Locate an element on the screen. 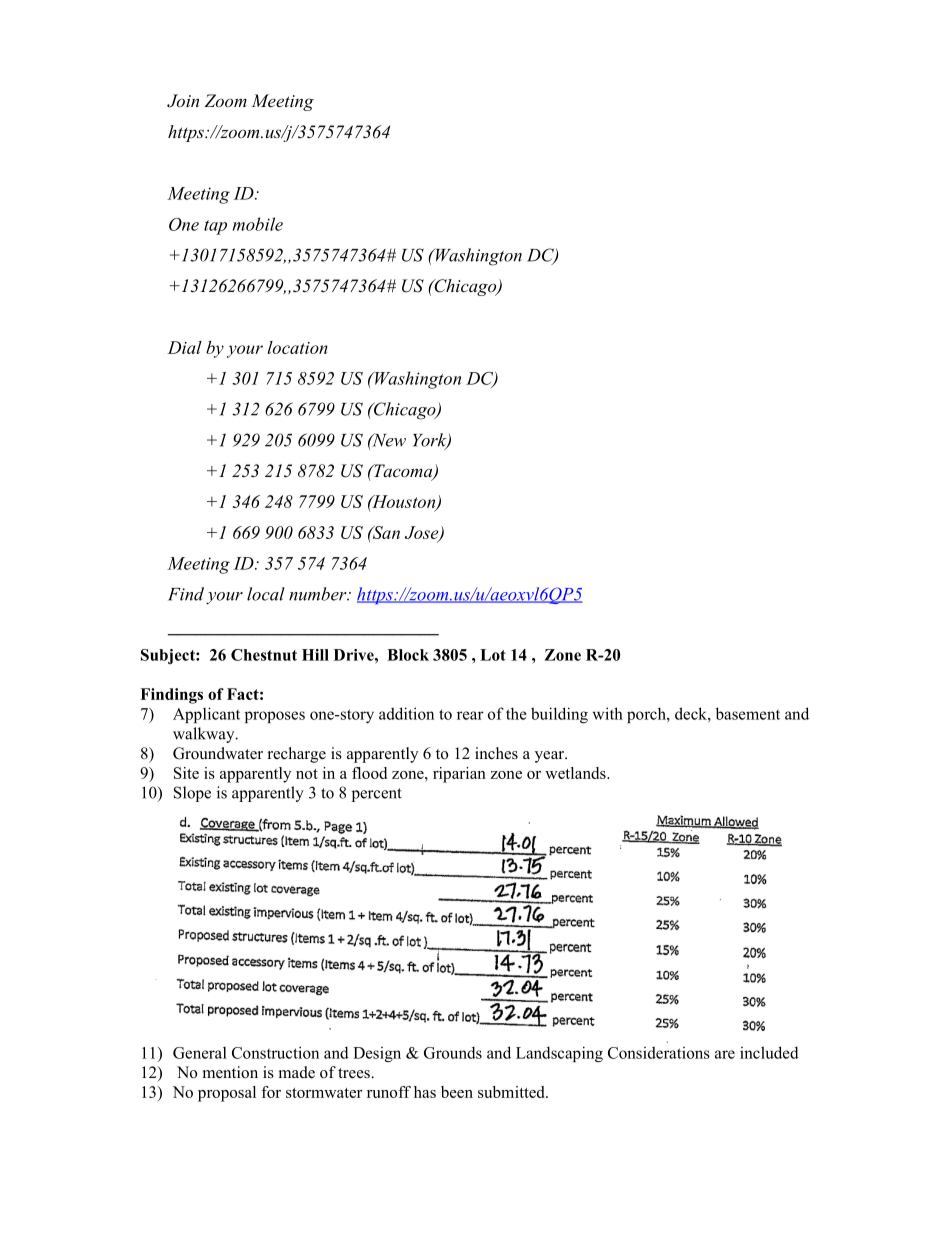 The height and width of the screenshot is (1233, 952). mention is located at coordinates (230, 1072).
